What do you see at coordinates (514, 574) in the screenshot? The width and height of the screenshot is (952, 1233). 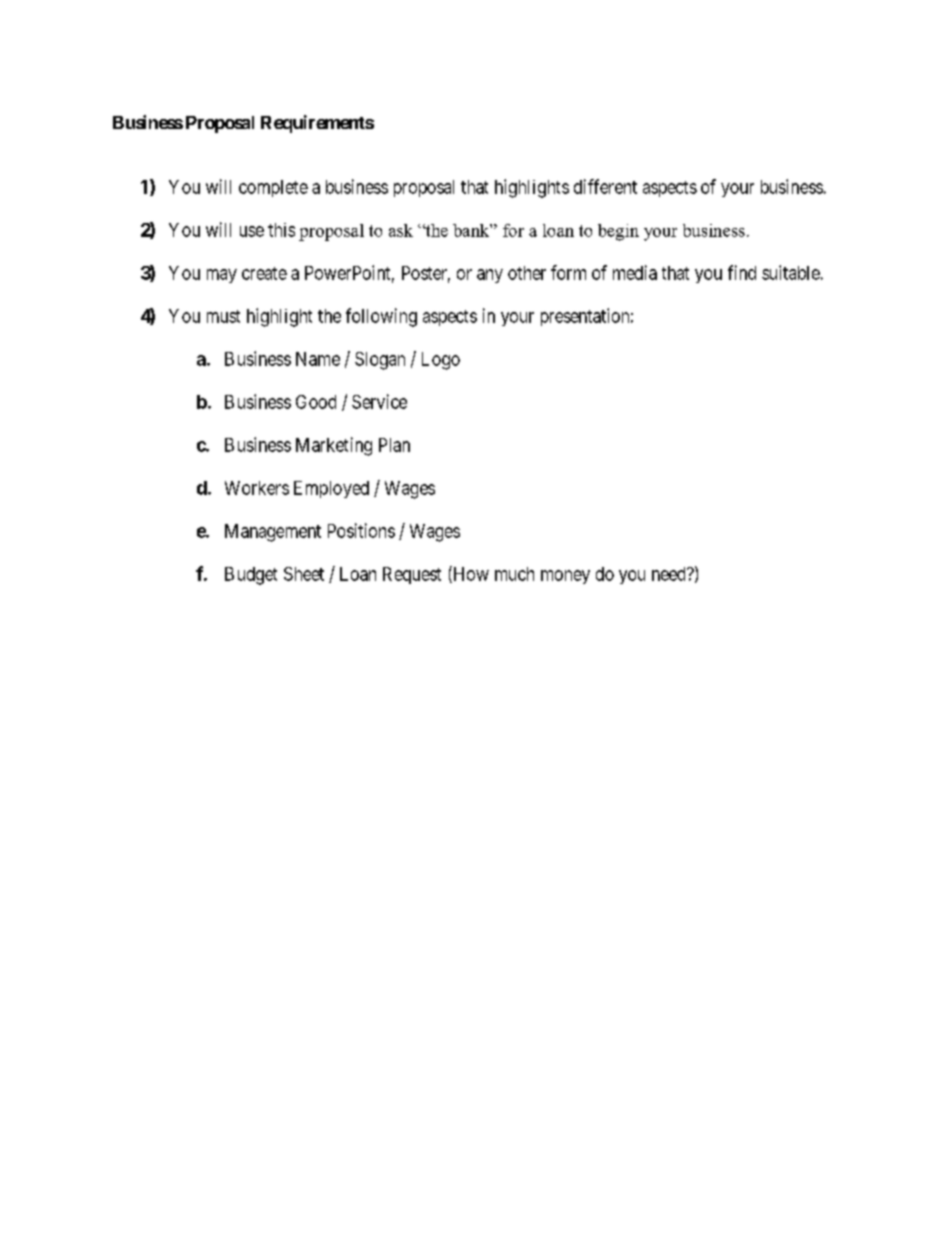 I see `much` at bounding box center [514, 574].
